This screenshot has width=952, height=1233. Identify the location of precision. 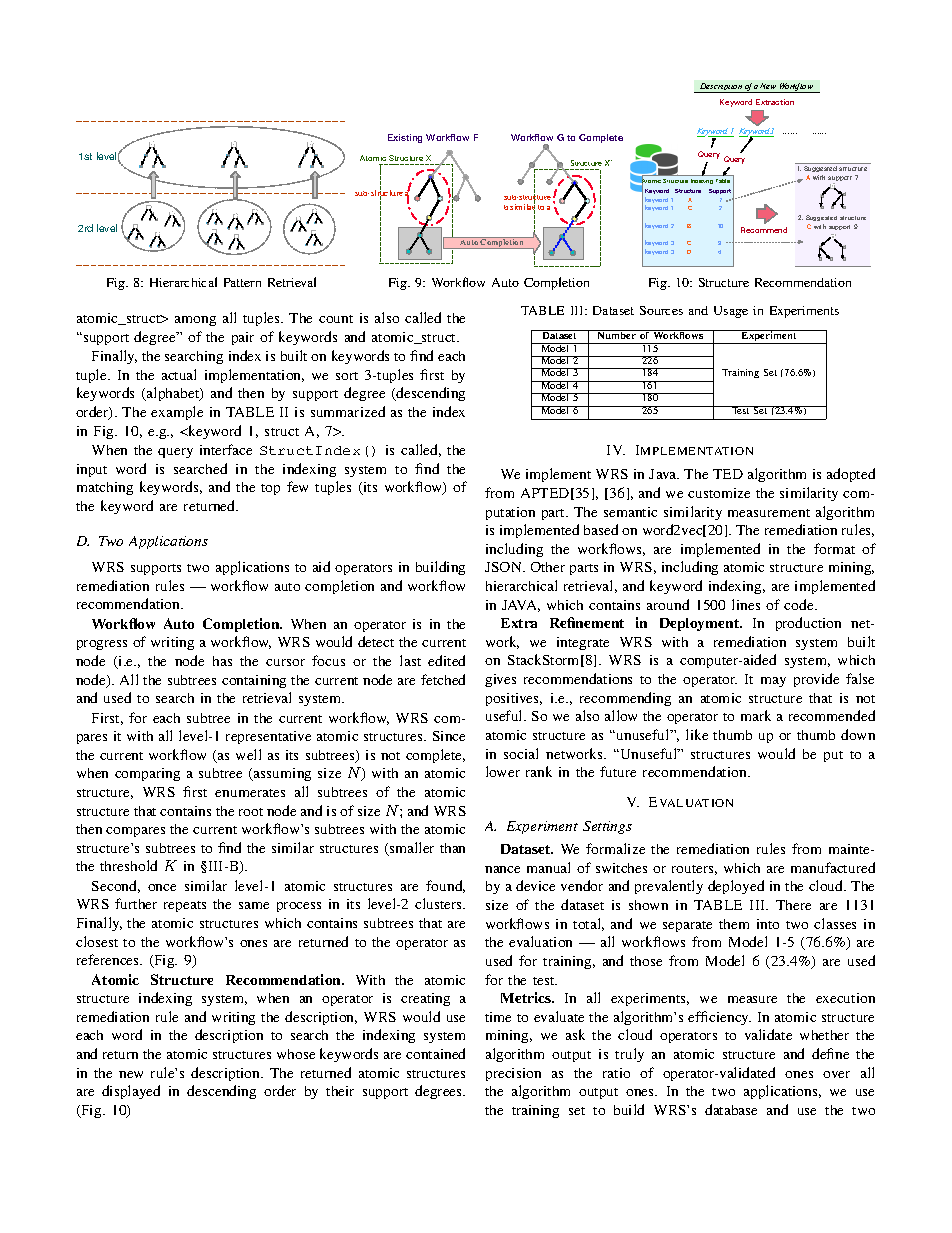
(513, 1074).
